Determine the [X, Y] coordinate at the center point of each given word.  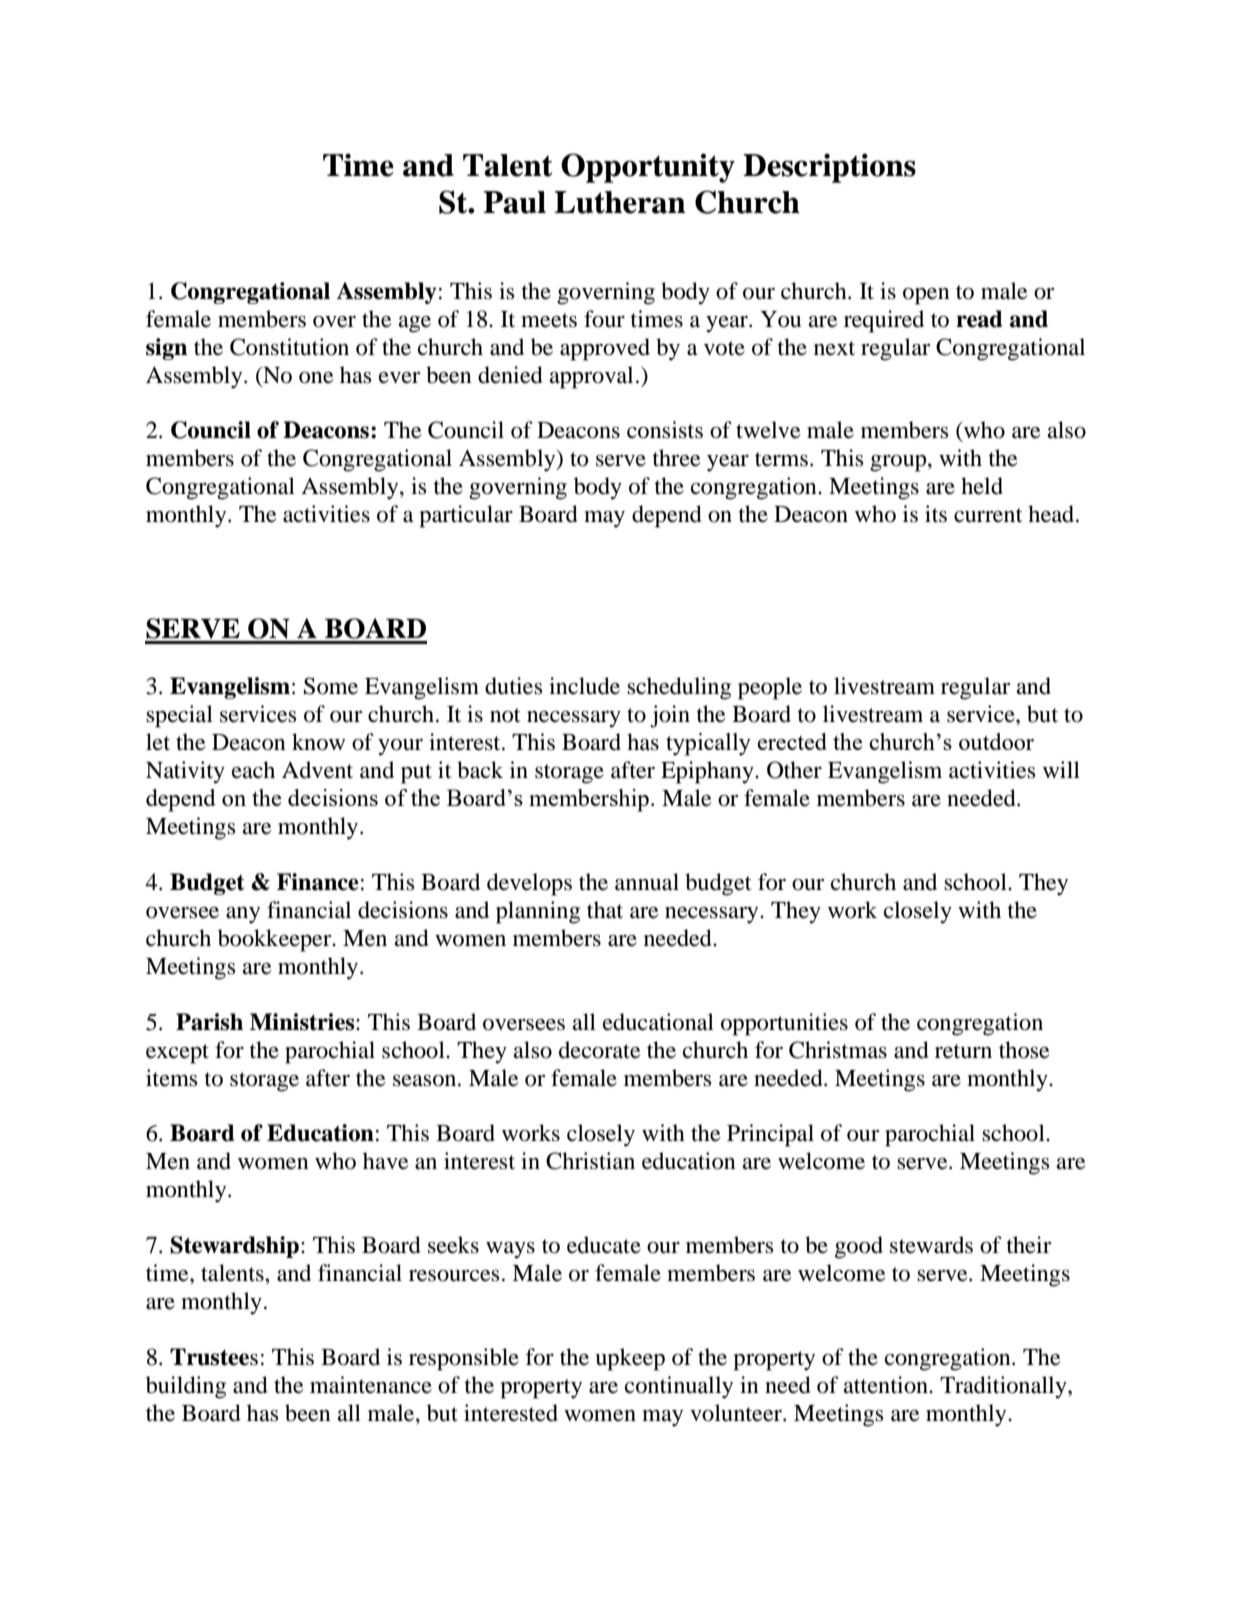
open [926, 296]
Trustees [214, 1357]
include [584, 686]
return [963, 1051]
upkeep [630, 1359]
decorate [600, 1050]
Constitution [289, 347]
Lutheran [620, 202]
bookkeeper [276, 940]
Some [331, 686]
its [936, 514]
